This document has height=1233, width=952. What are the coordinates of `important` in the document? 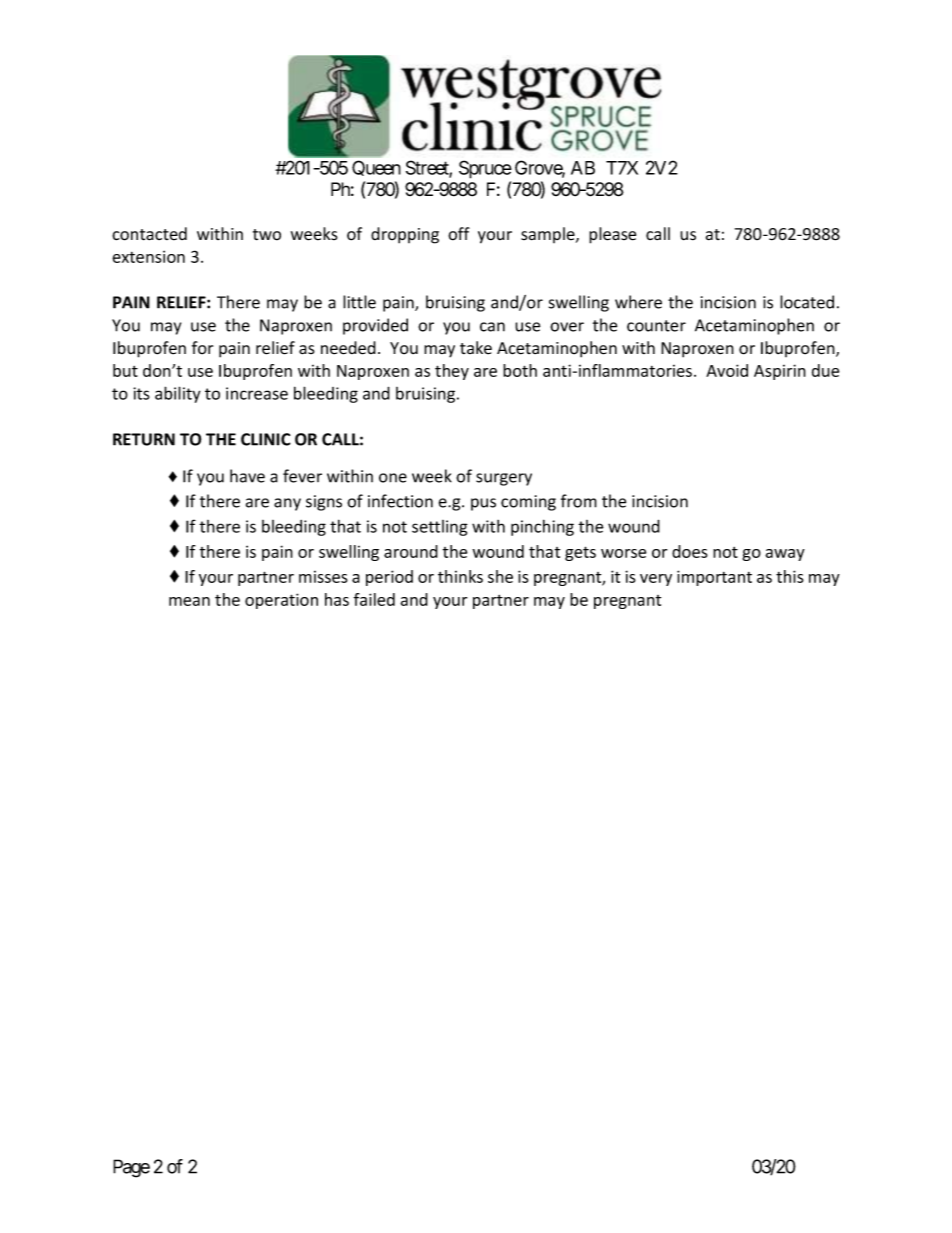 It's located at (714, 578).
